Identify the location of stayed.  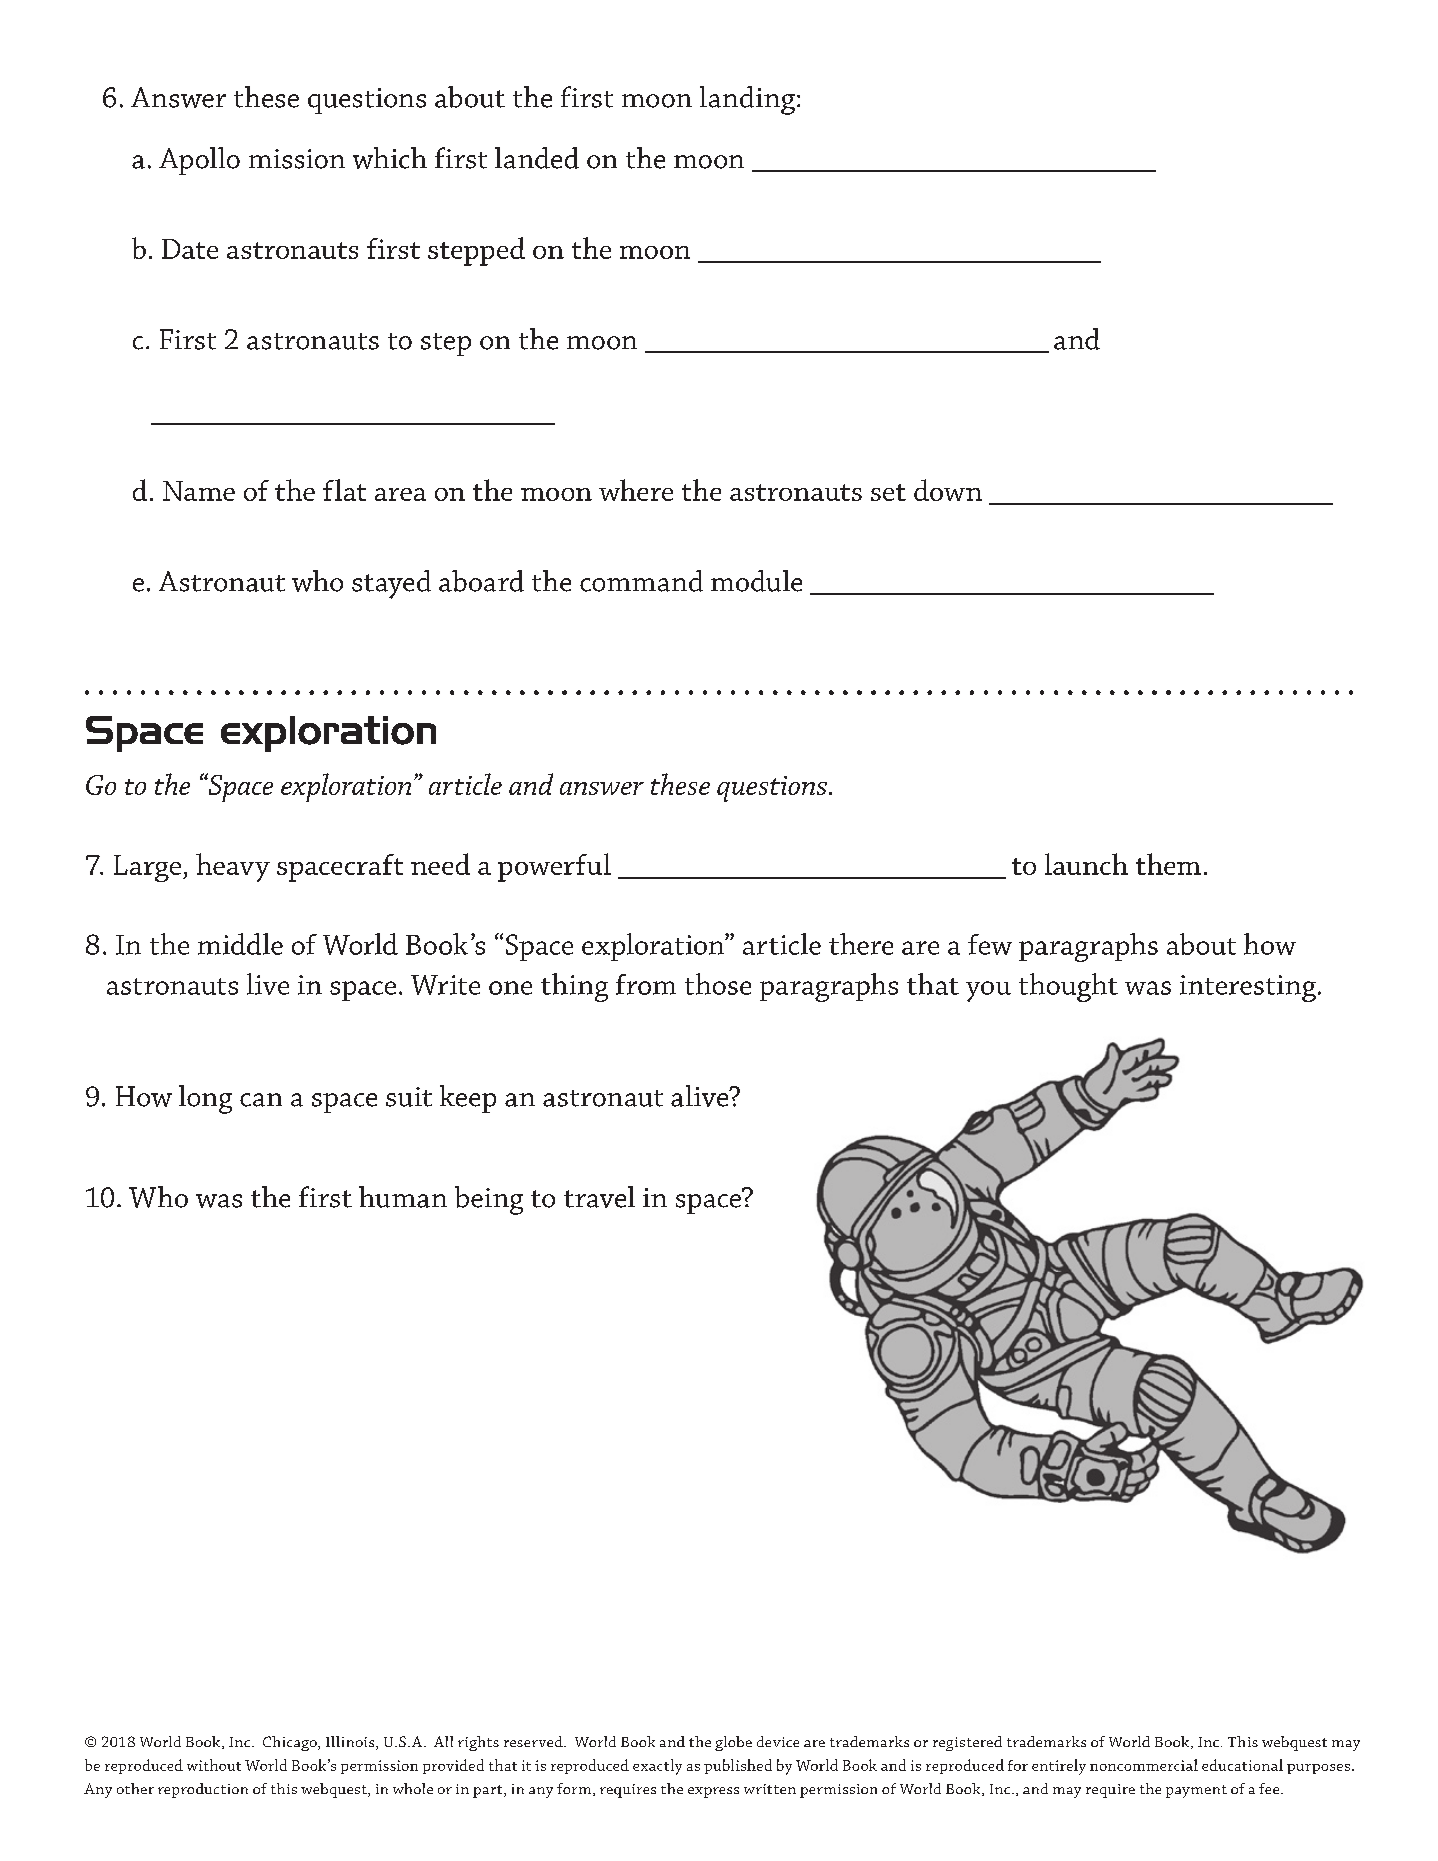
(391, 584).
